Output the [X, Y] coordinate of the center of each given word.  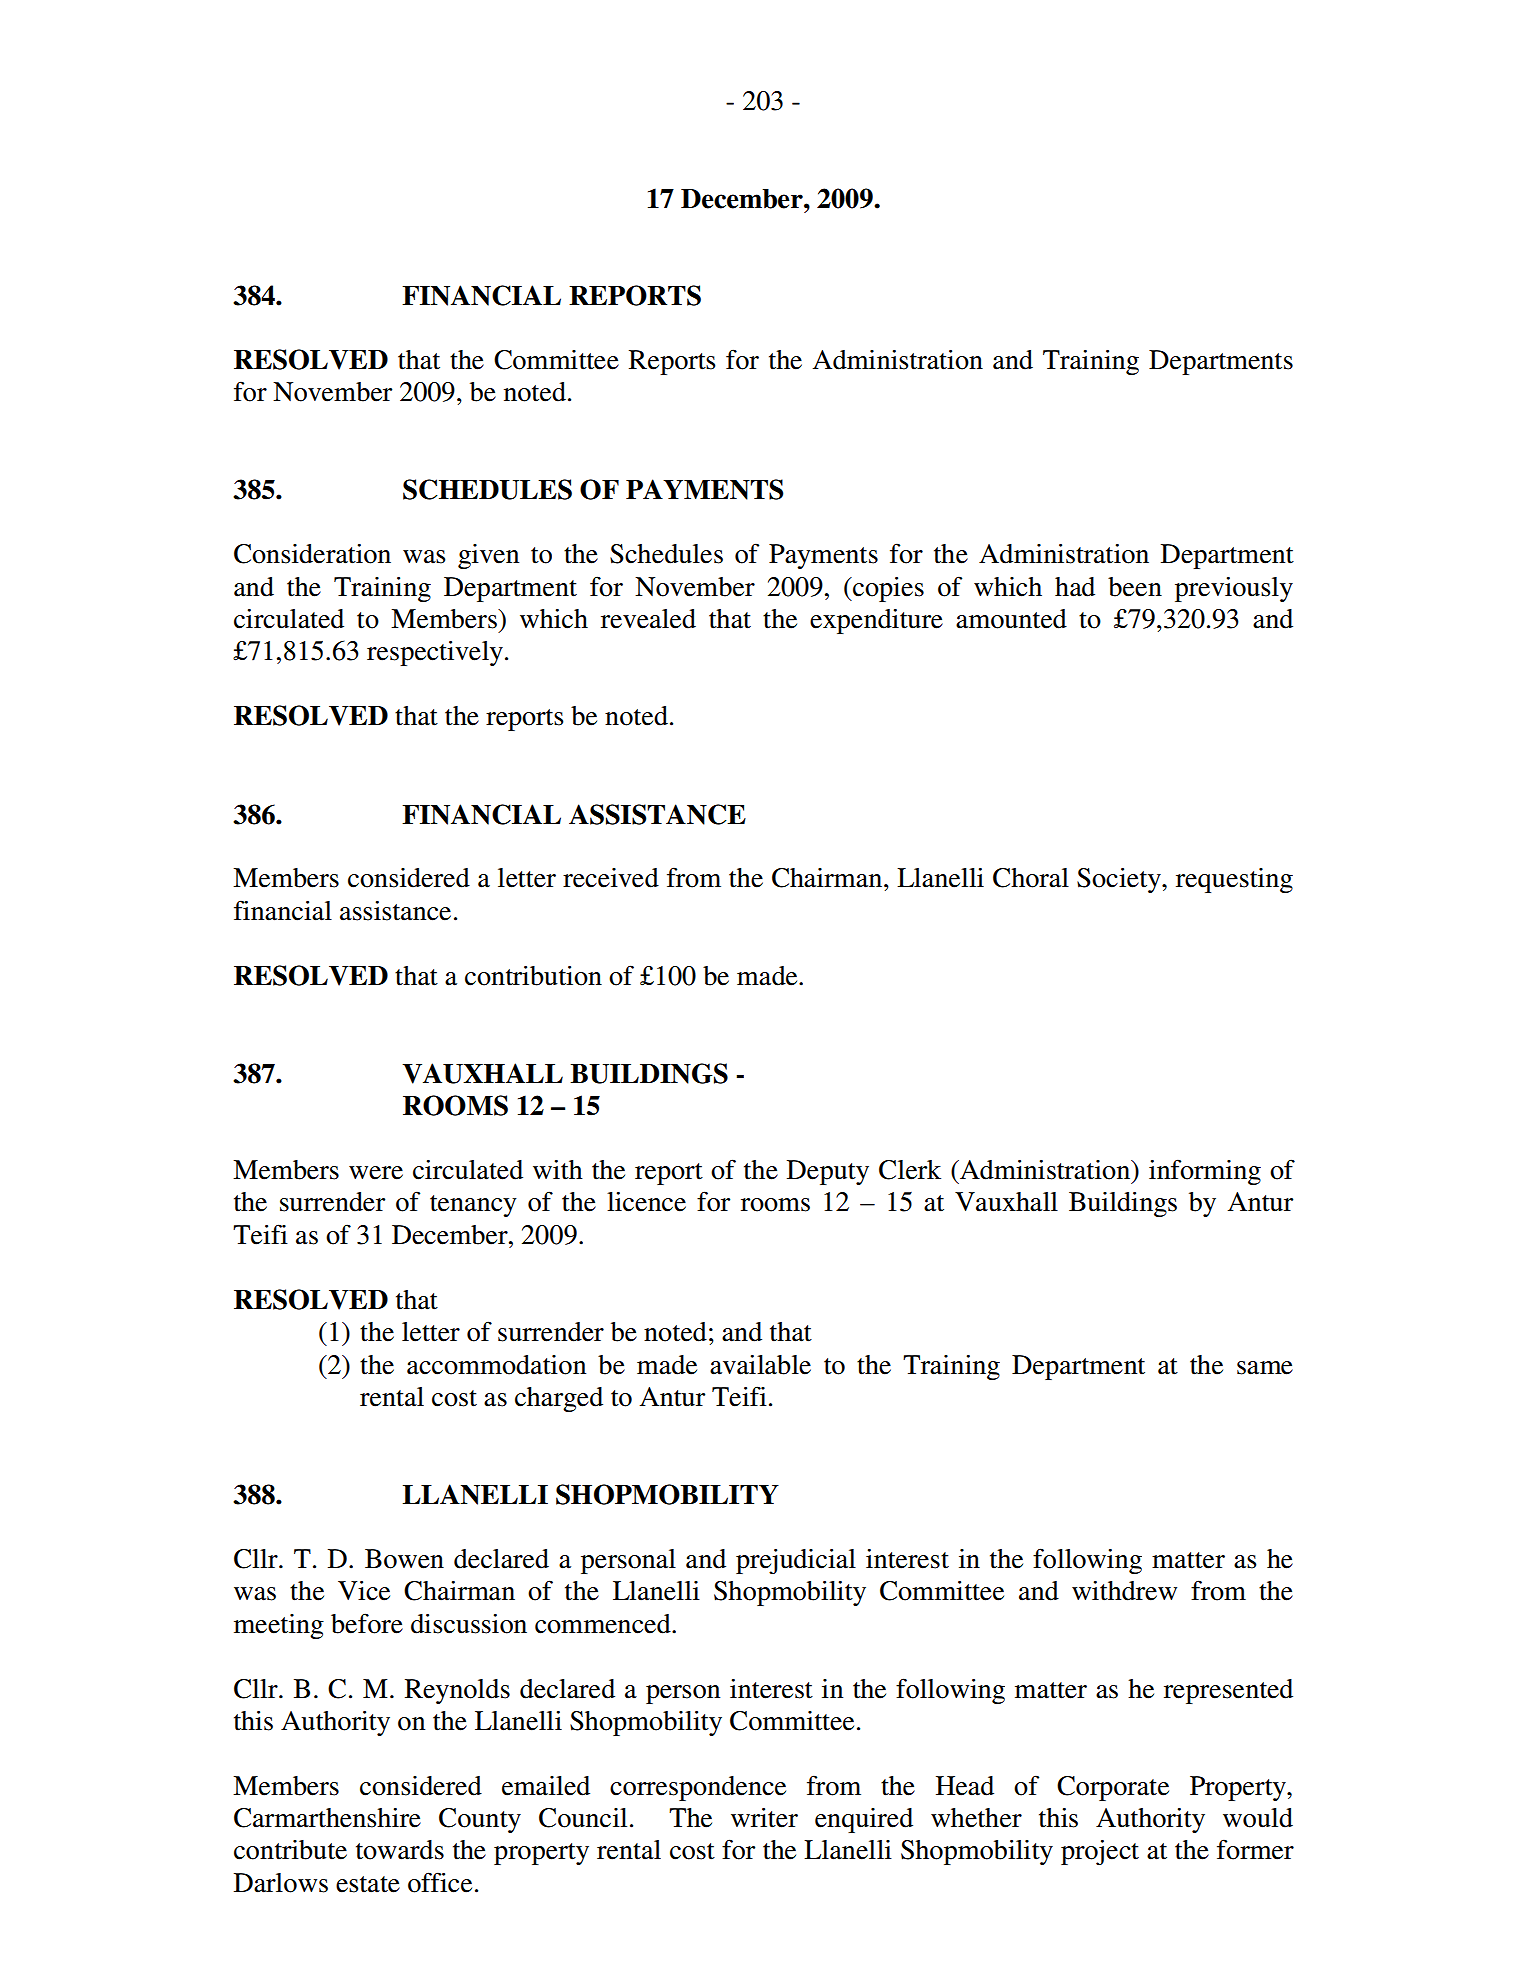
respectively [435, 653]
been [1135, 587]
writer [764, 1817]
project [1100, 1852]
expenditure [876, 621]
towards [400, 1850]
